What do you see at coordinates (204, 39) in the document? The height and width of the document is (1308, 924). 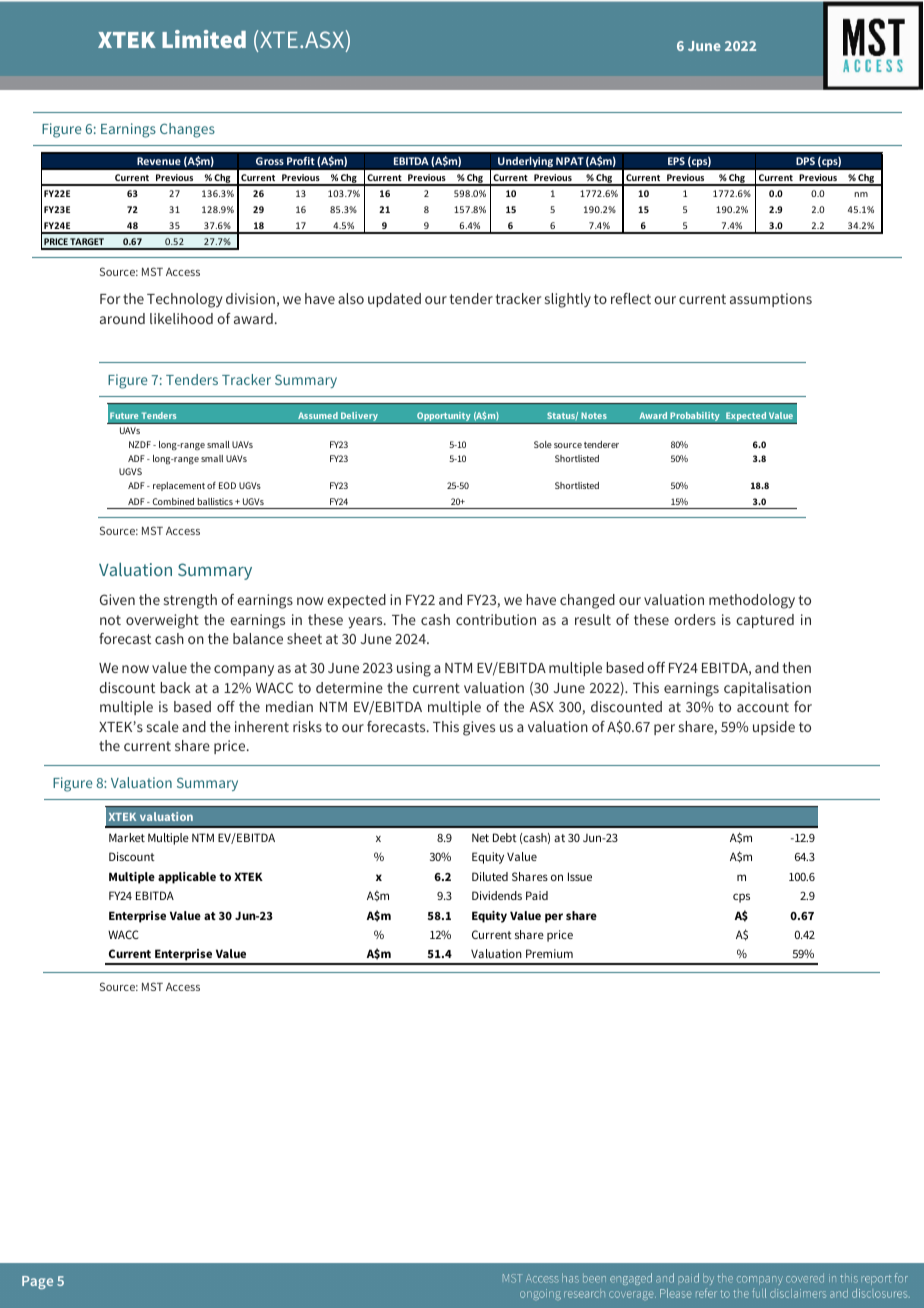 I see `Limited` at bounding box center [204, 39].
